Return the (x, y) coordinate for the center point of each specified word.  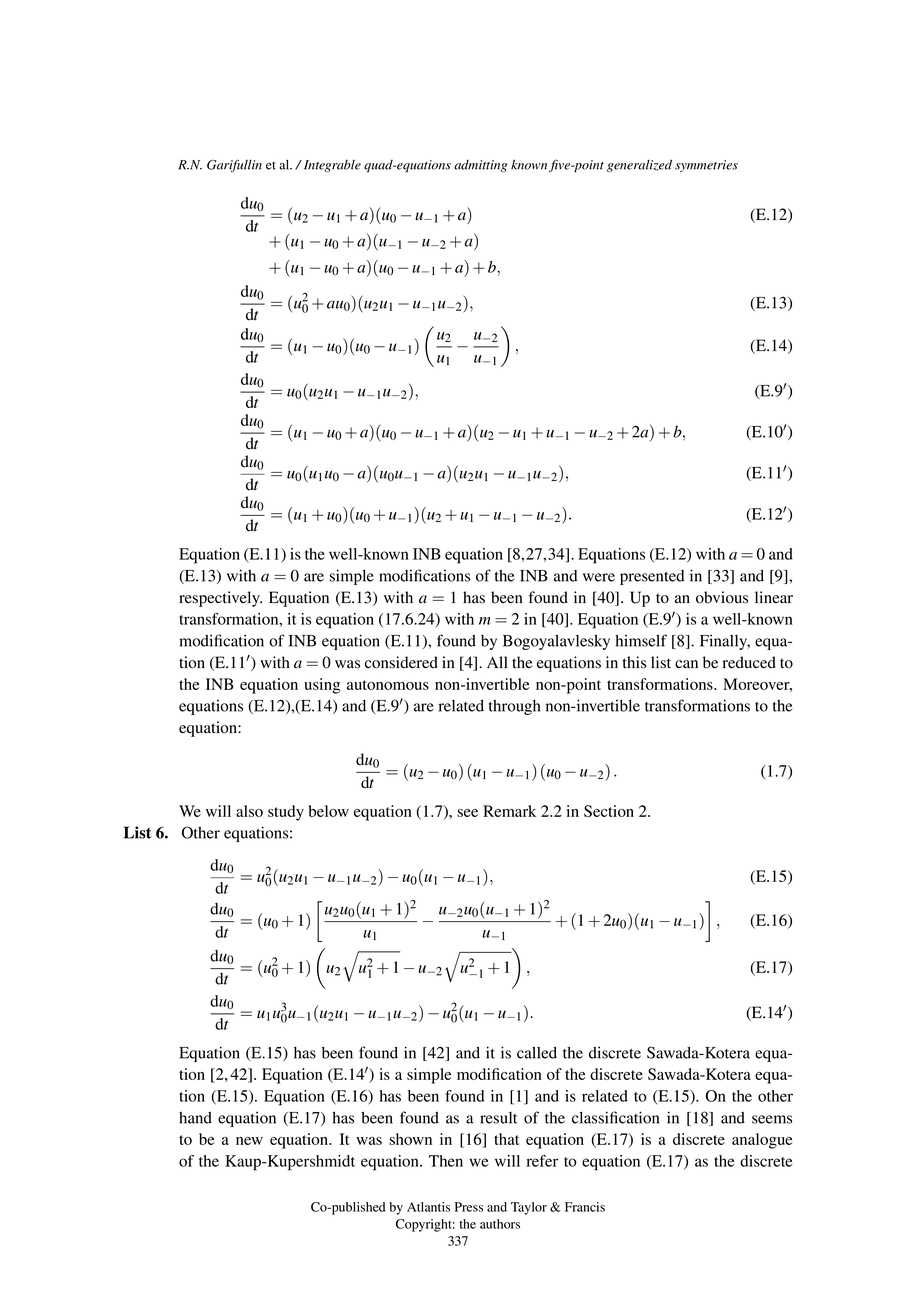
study (286, 813)
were (599, 577)
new (249, 1141)
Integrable (331, 166)
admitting (480, 166)
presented (652, 577)
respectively (220, 599)
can (686, 664)
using (322, 686)
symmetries (706, 166)
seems (772, 1119)
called (537, 1053)
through (514, 707)
